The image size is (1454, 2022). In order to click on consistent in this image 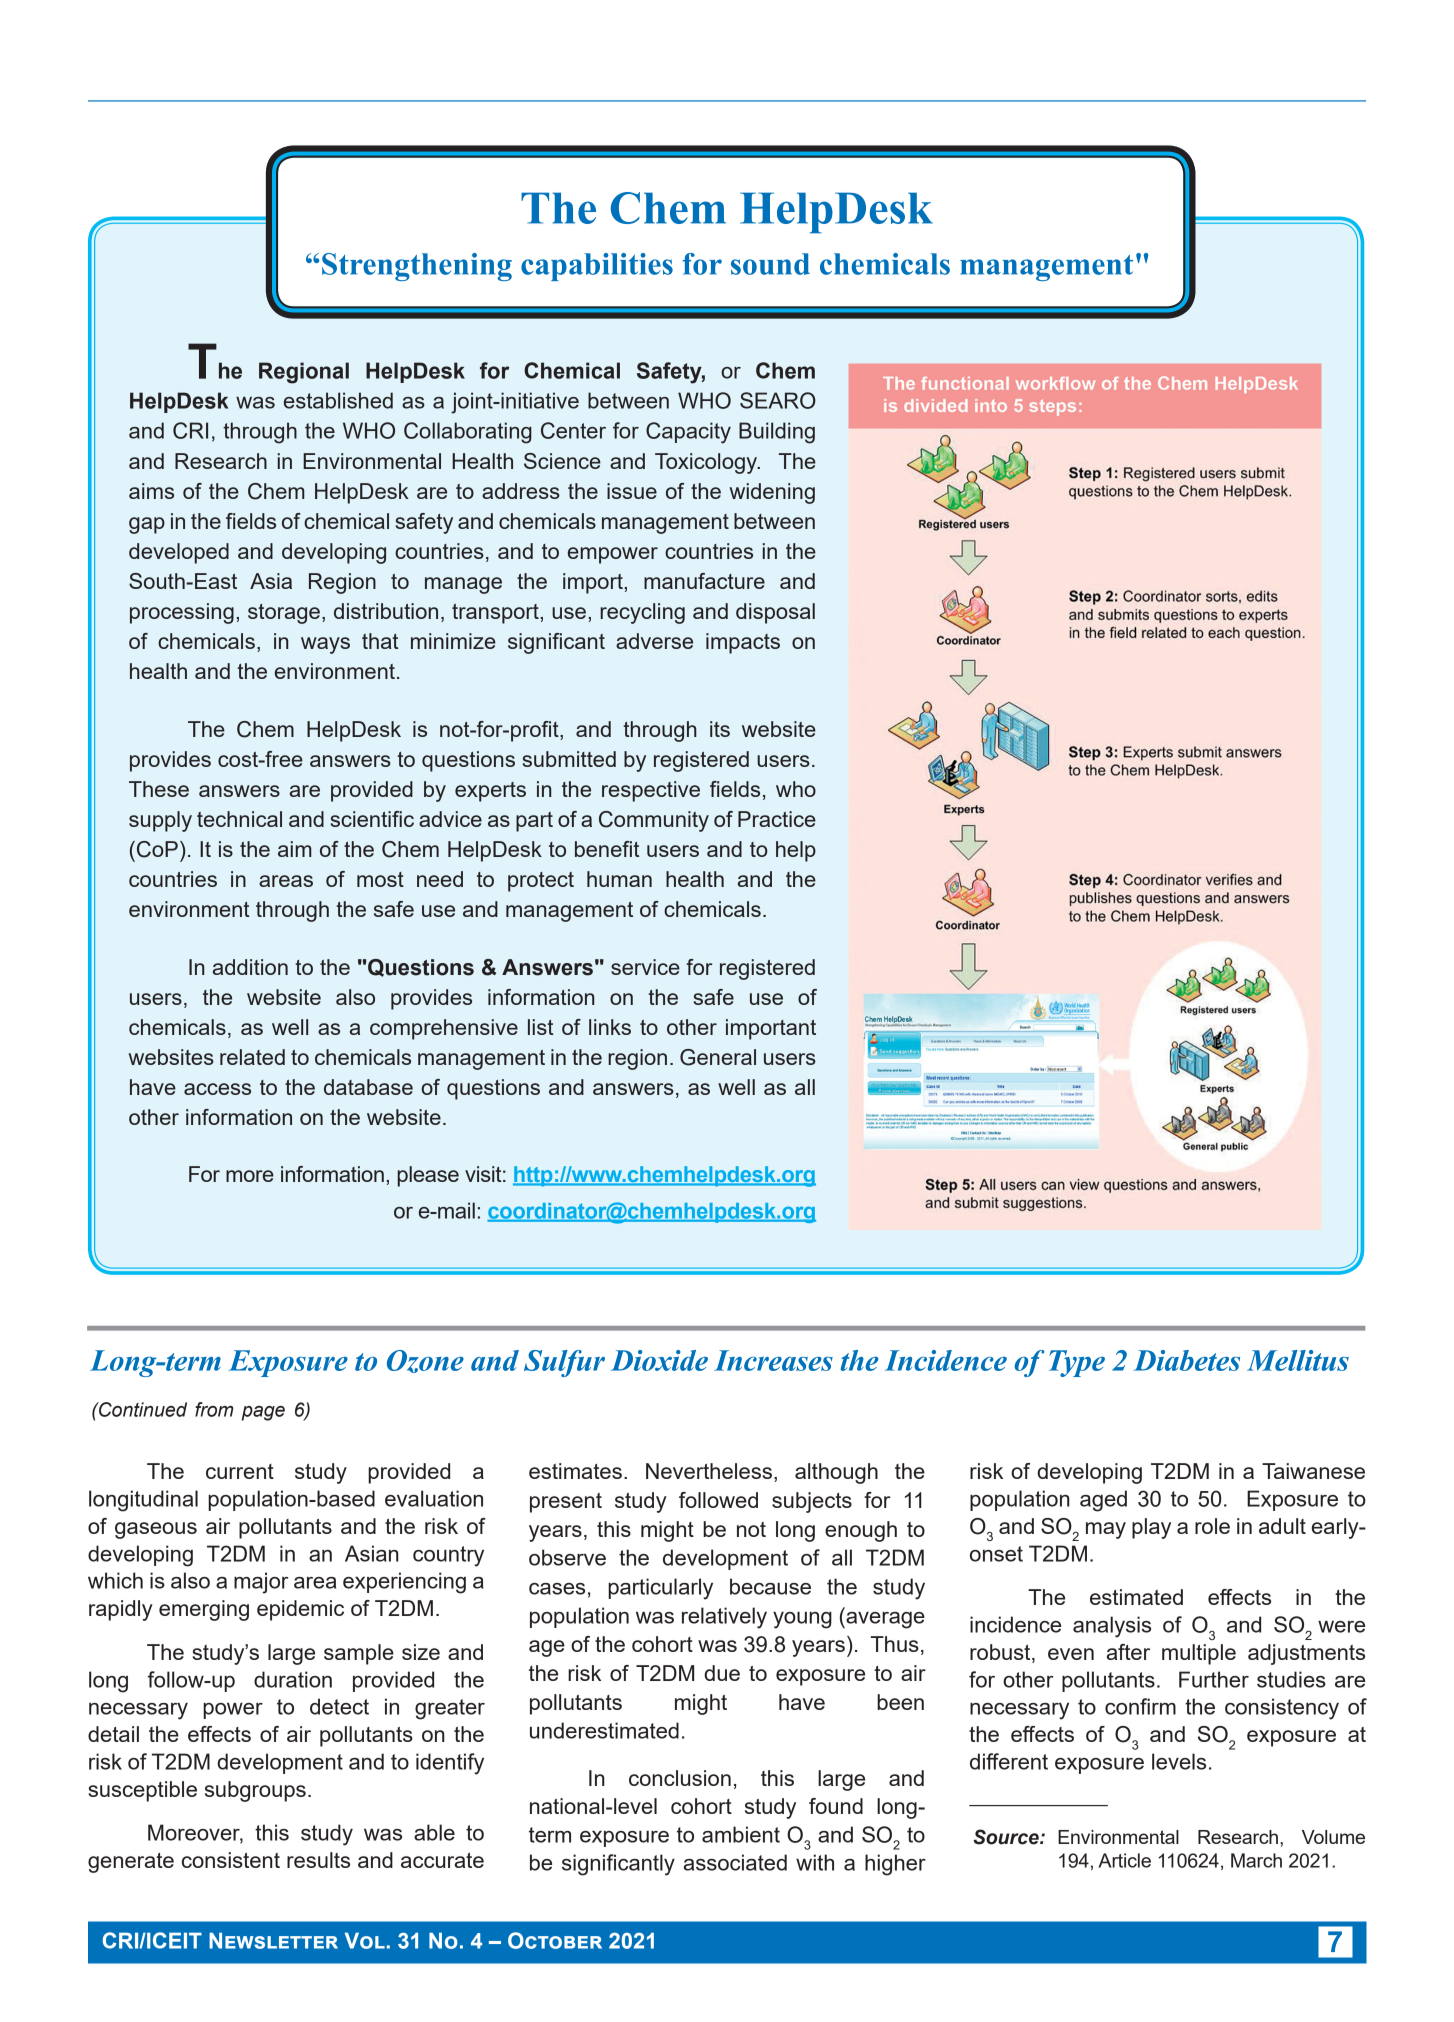, I will do `click(231, 1860)`.
